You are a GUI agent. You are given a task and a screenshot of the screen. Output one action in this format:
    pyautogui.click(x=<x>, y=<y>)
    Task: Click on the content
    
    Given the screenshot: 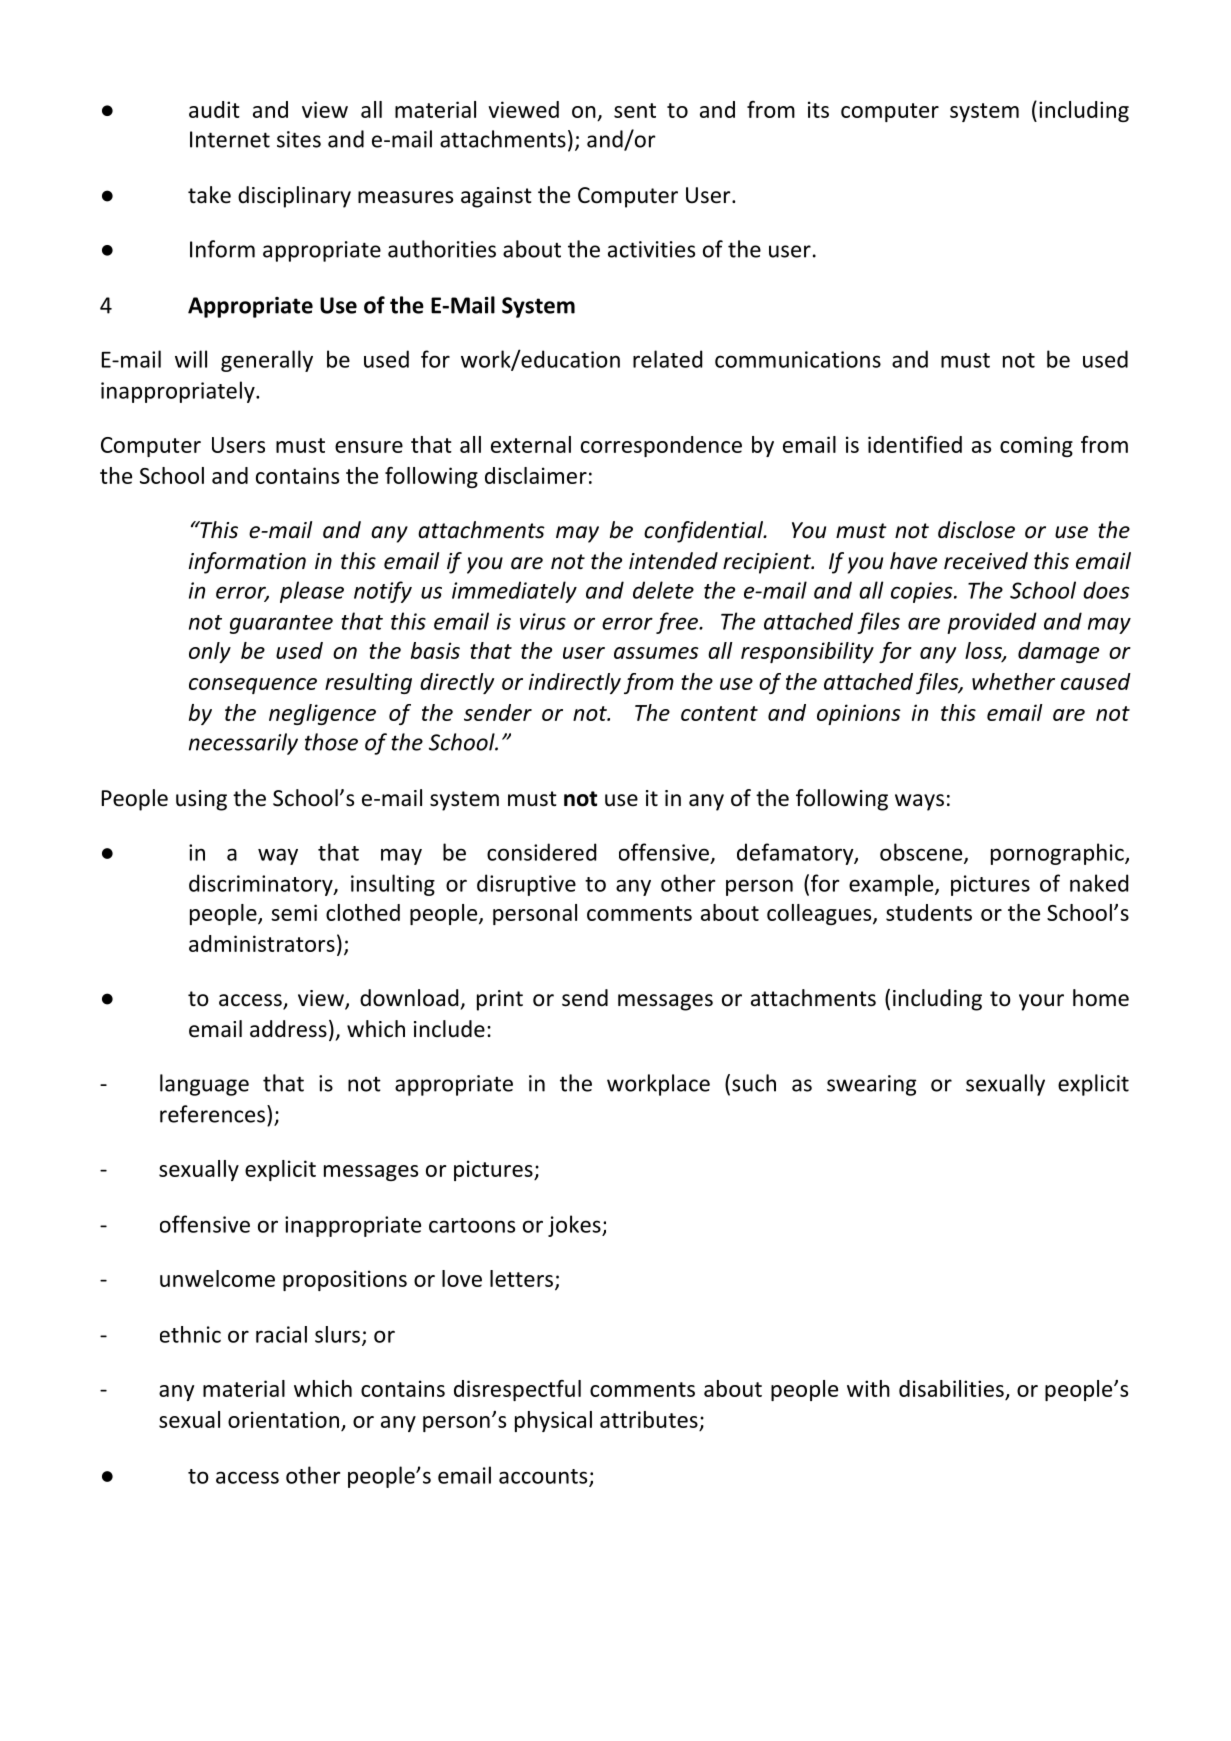 What is the action you would take?
    pyautogui.click(x=719, y=713)
